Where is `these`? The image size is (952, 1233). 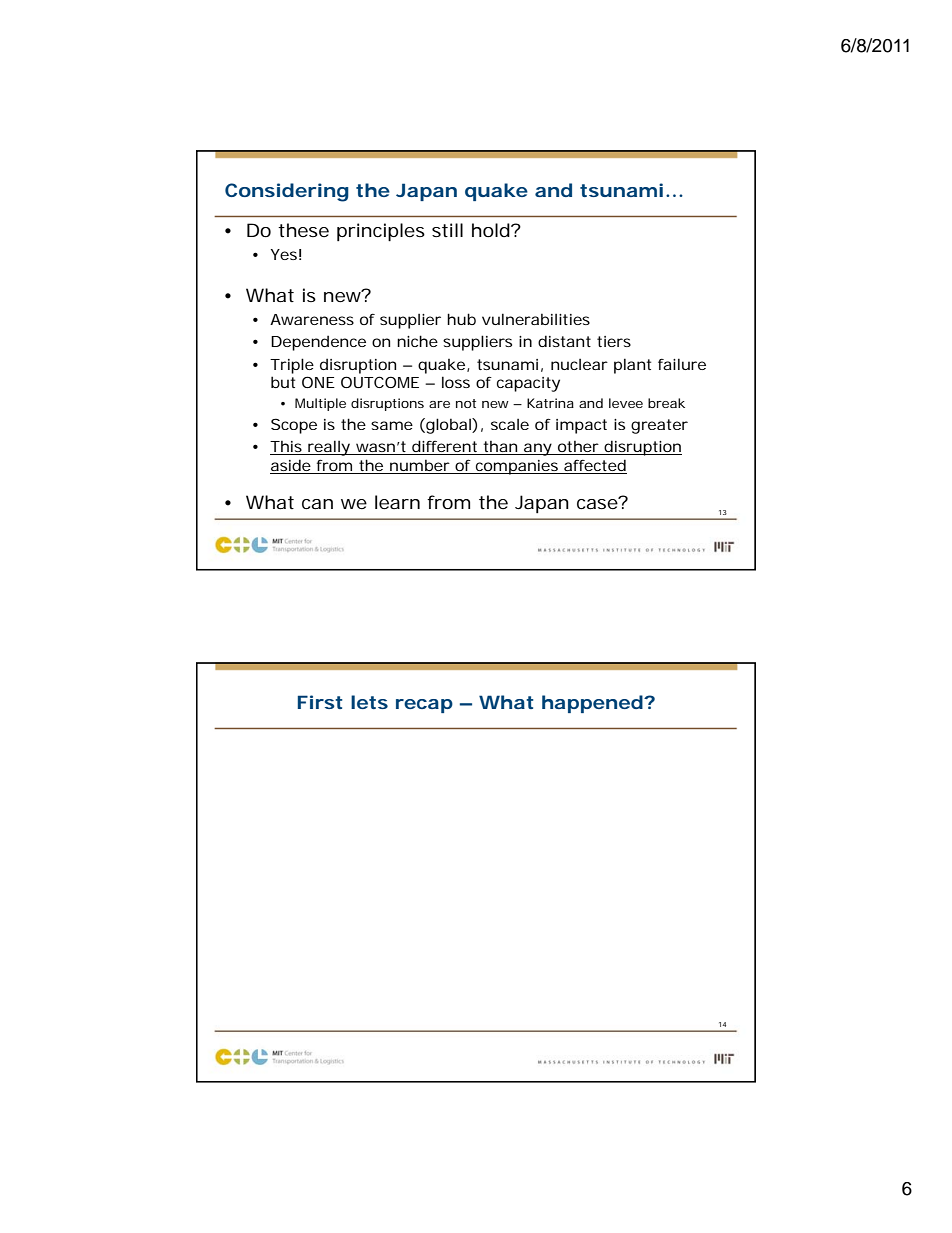 these is located at coordinates (303, 230).
